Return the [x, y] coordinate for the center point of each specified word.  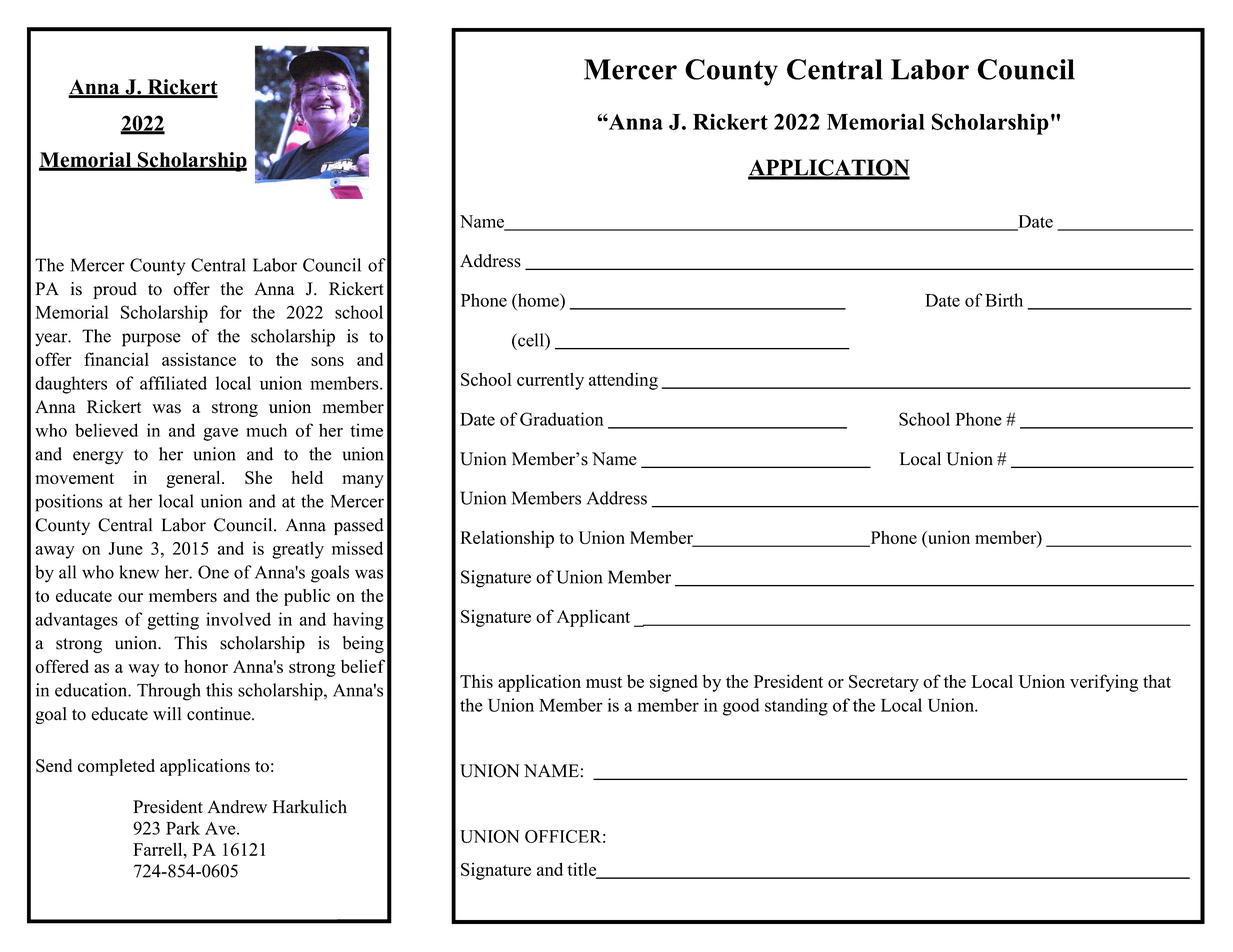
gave [220, 434]
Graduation [562, 419]
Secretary [884, 683]
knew [139, 572]
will [167, 713]
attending [623, 381]
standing [796, 707]
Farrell [159, 849]
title [583, 870]
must [604, 682]
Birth [1004, 300]
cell [531, 340]
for [231, 312]
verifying [1104, 683]
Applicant [593, 618]
